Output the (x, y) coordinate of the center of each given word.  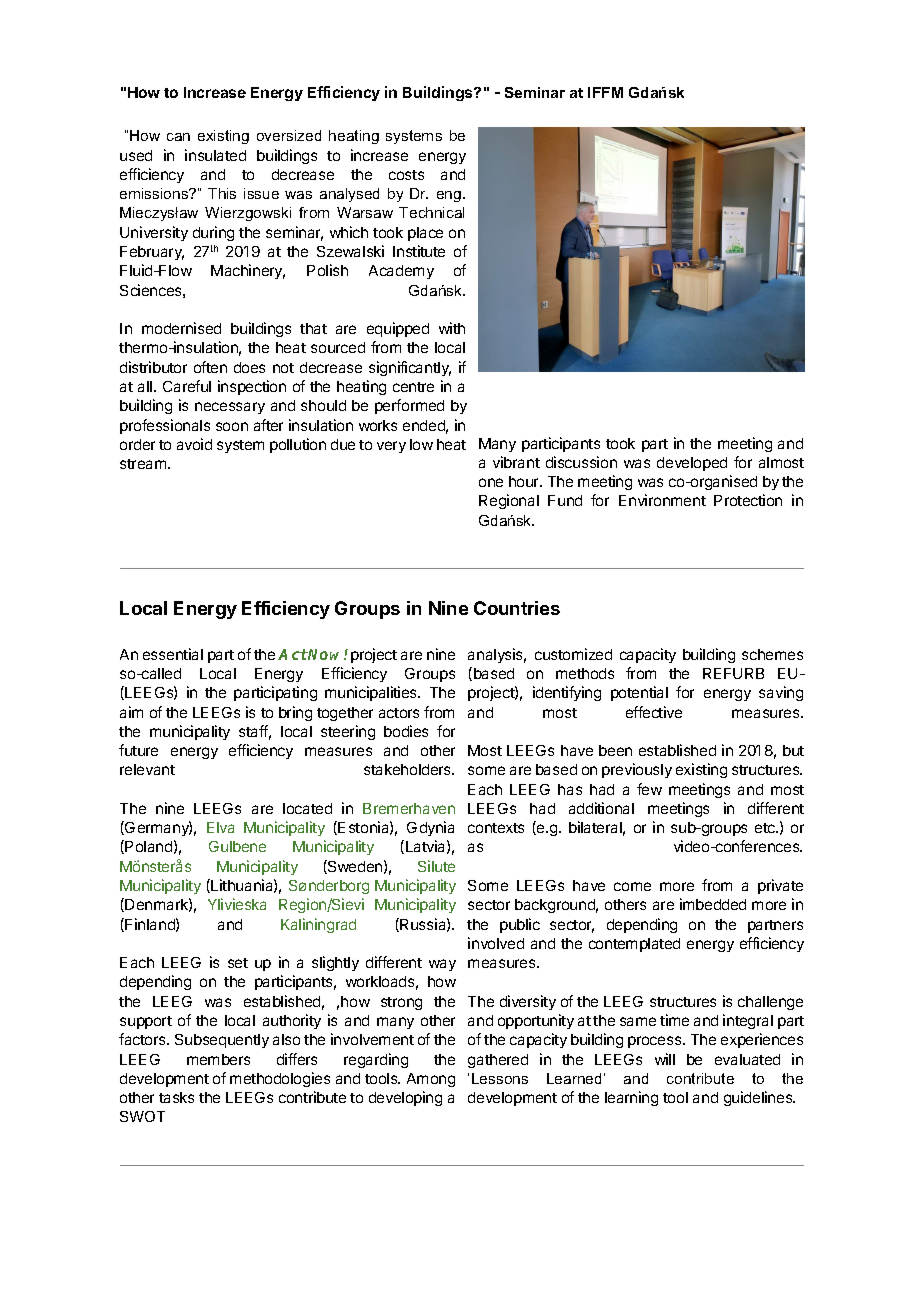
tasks (176, 1097)
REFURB (733, 673)
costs (406, 175)
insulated (215, 155)
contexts (496, 828)
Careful (187, 386)
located (307, 808)
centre (413, 387)
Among (431, 1080)
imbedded (713, 904)
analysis (497, 655)
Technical (431, 212)
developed (692, 464)
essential (173, 654)
